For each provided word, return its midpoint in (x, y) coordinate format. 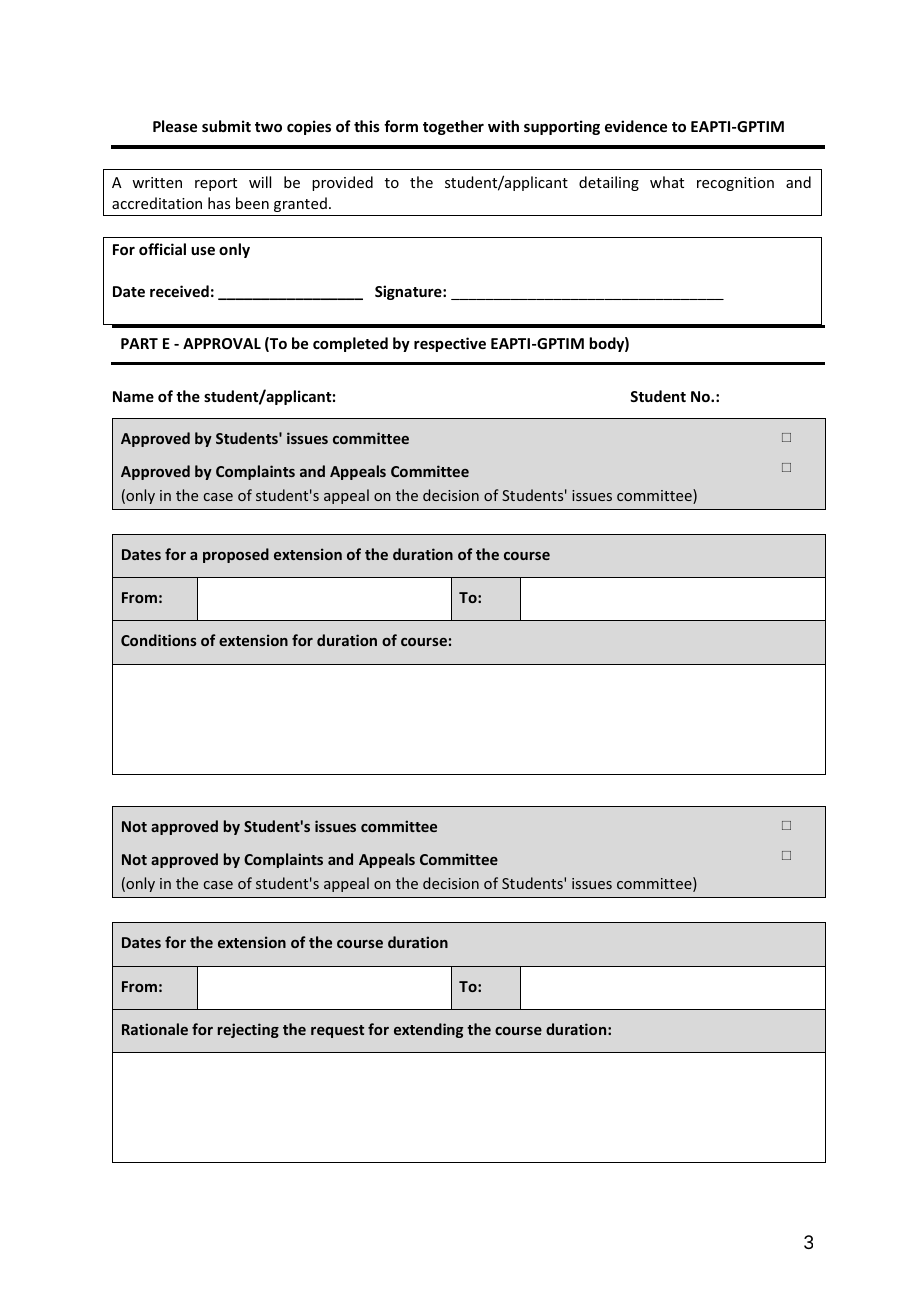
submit (226, 126)
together (453, 127)
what (667, 182)
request (337, 1031)
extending (428, 1030)
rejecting (248, 1030)
